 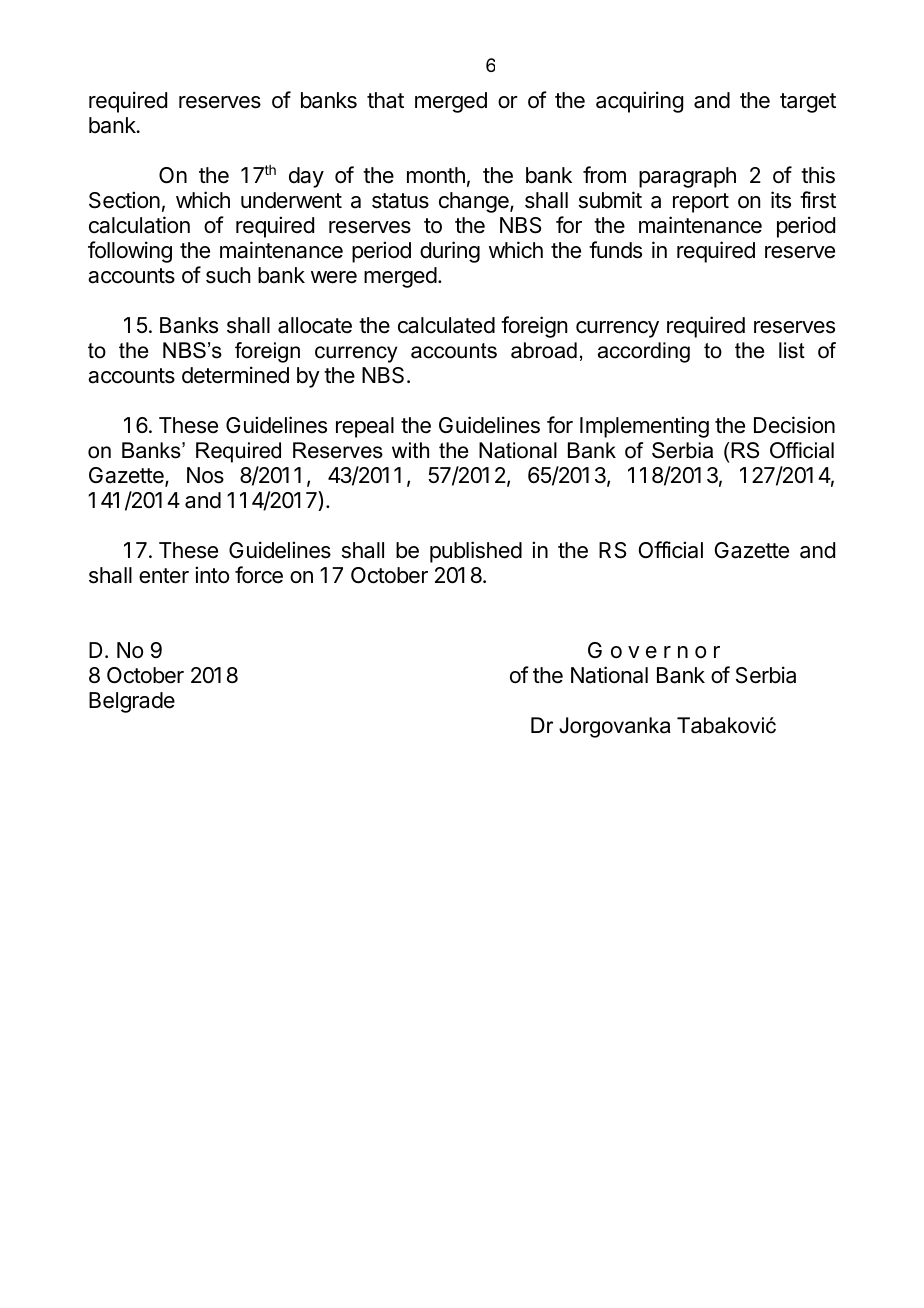 I want to click on with, so click(x=410, y=450).
